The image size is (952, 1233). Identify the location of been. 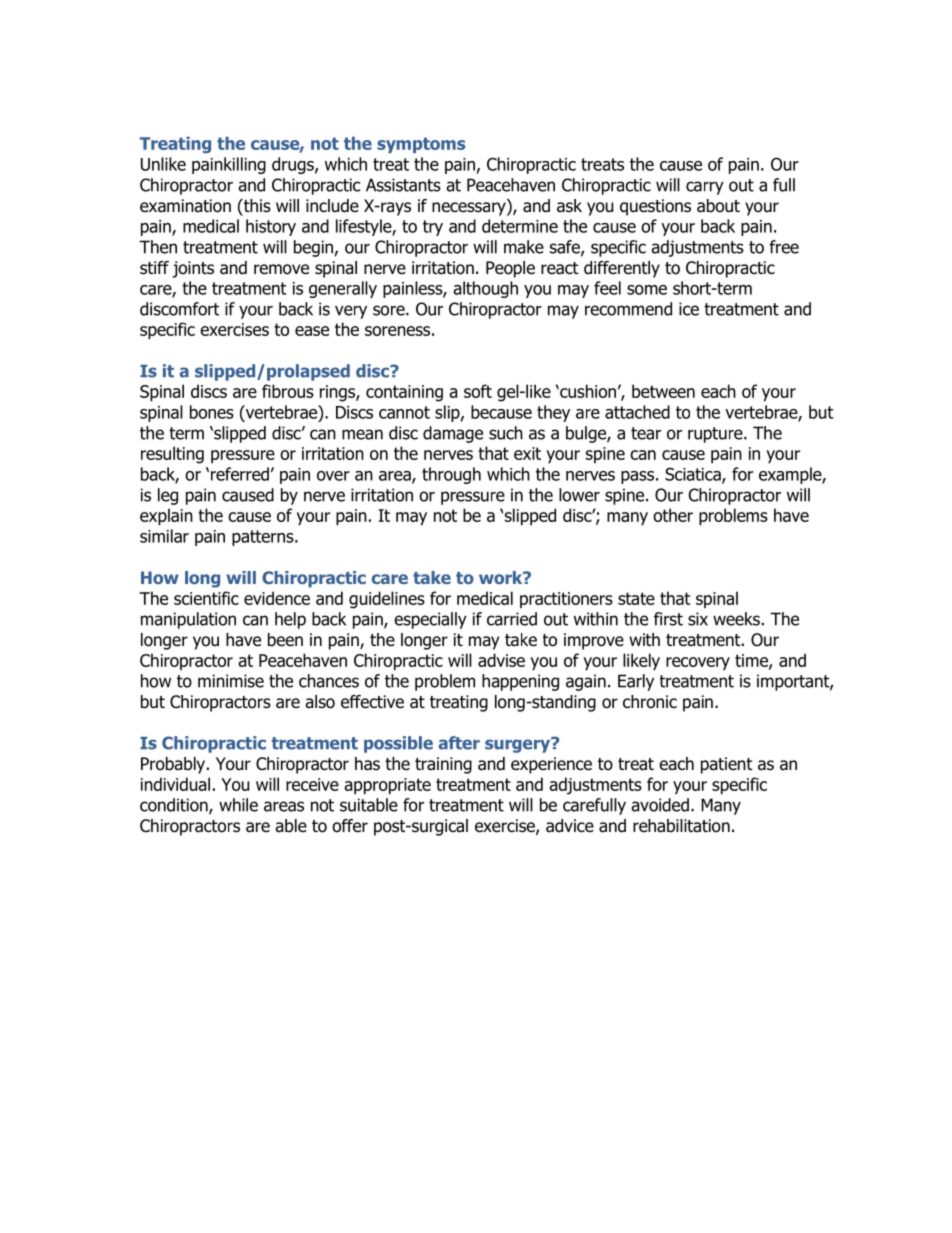
(285, 640).
